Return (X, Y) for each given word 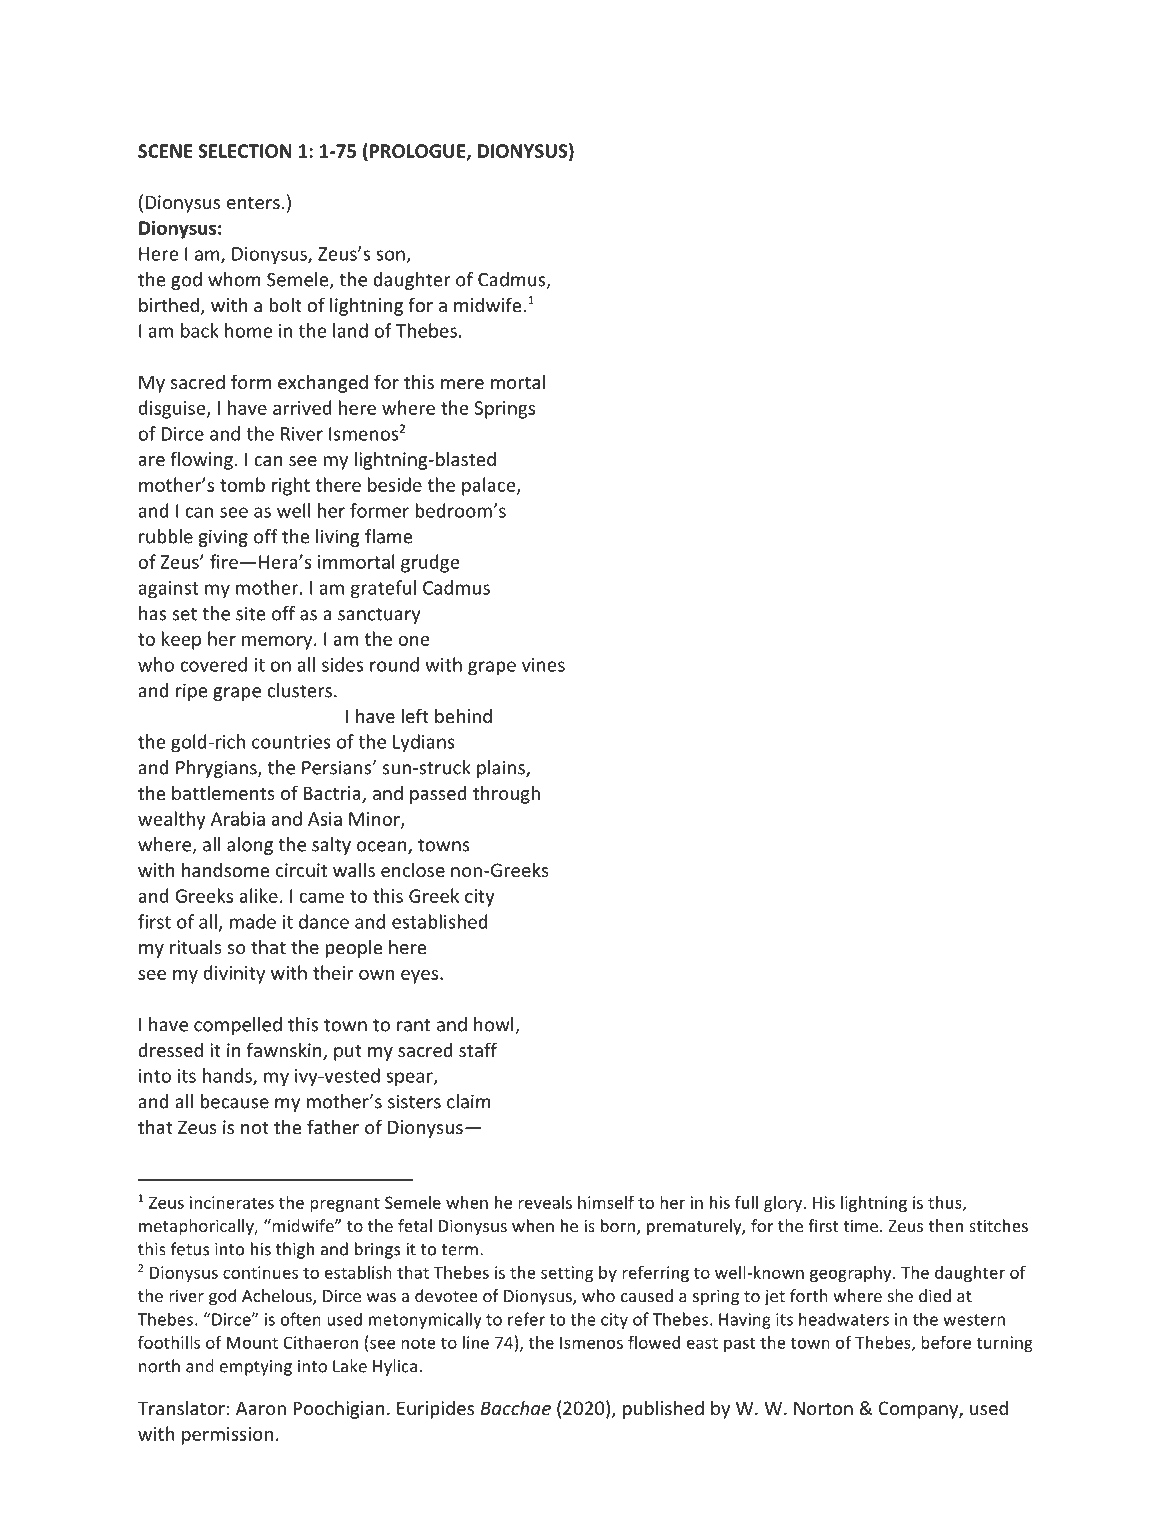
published (663, 1409)
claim (469, 1101)
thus (946, 1203)
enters (253, 202)
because (235, 1101)
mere (462, 384)
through (506, 794)
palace (490, 486)
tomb (242, 484)
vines (543, 665)
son (391, 256)
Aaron (261, 1408)
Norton (823, 1408)
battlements (223, 792)
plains (502, 769)
